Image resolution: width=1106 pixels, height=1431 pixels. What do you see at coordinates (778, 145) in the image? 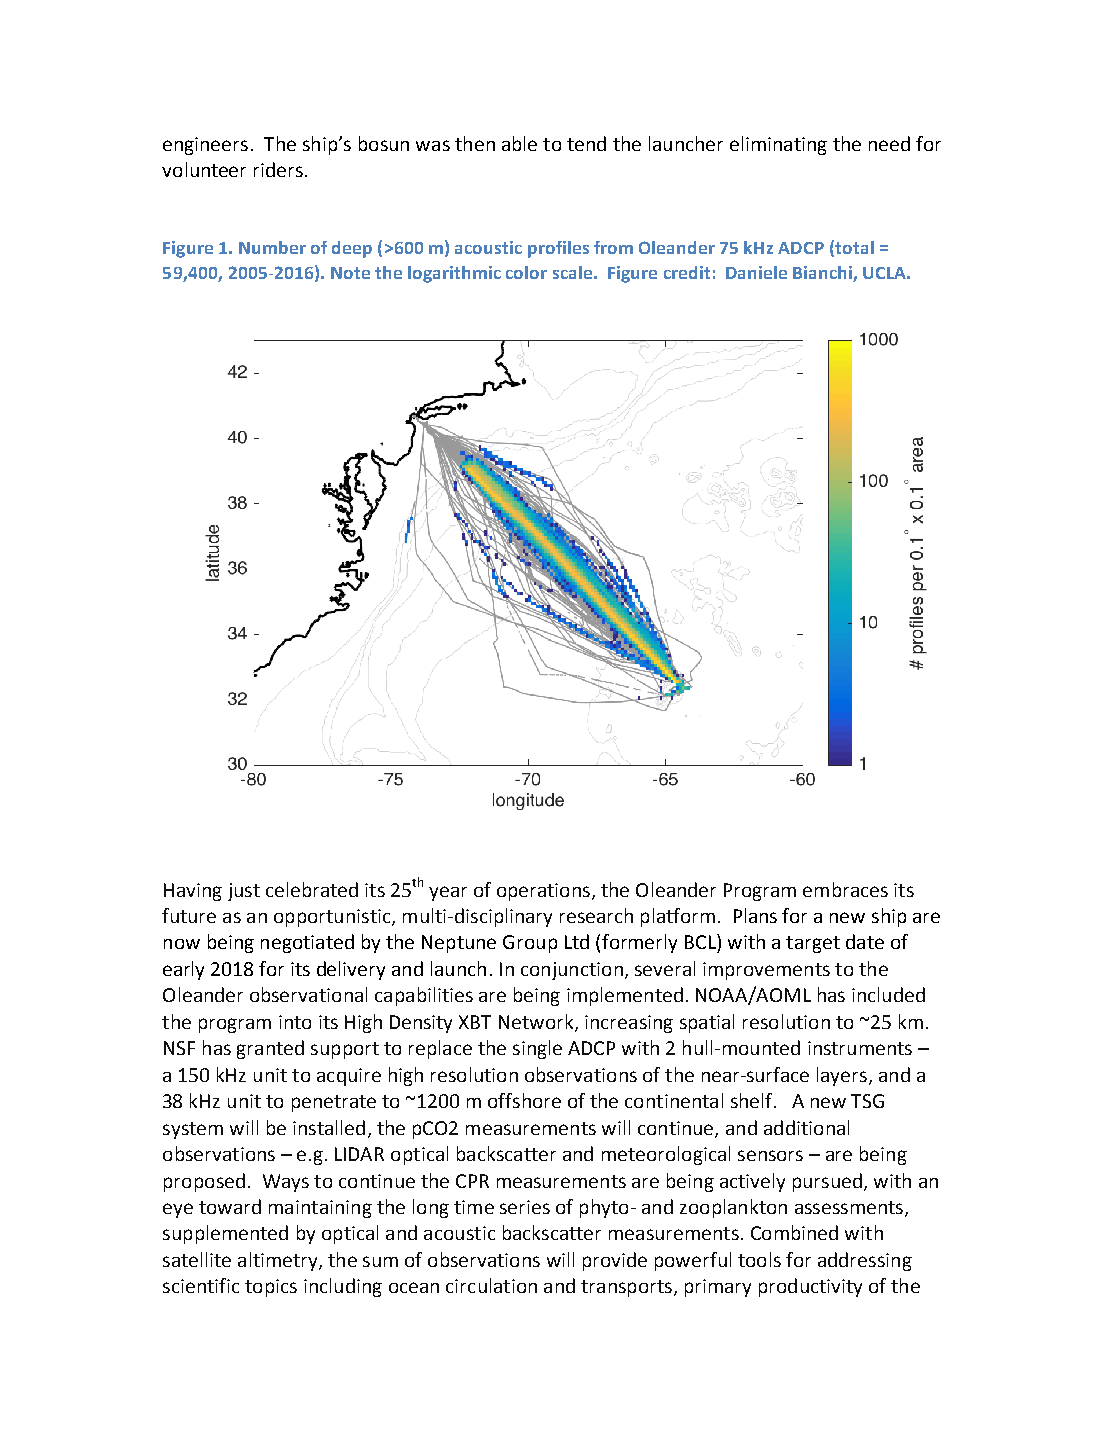
I see `eliminating` at bounding box center [778, 145].
